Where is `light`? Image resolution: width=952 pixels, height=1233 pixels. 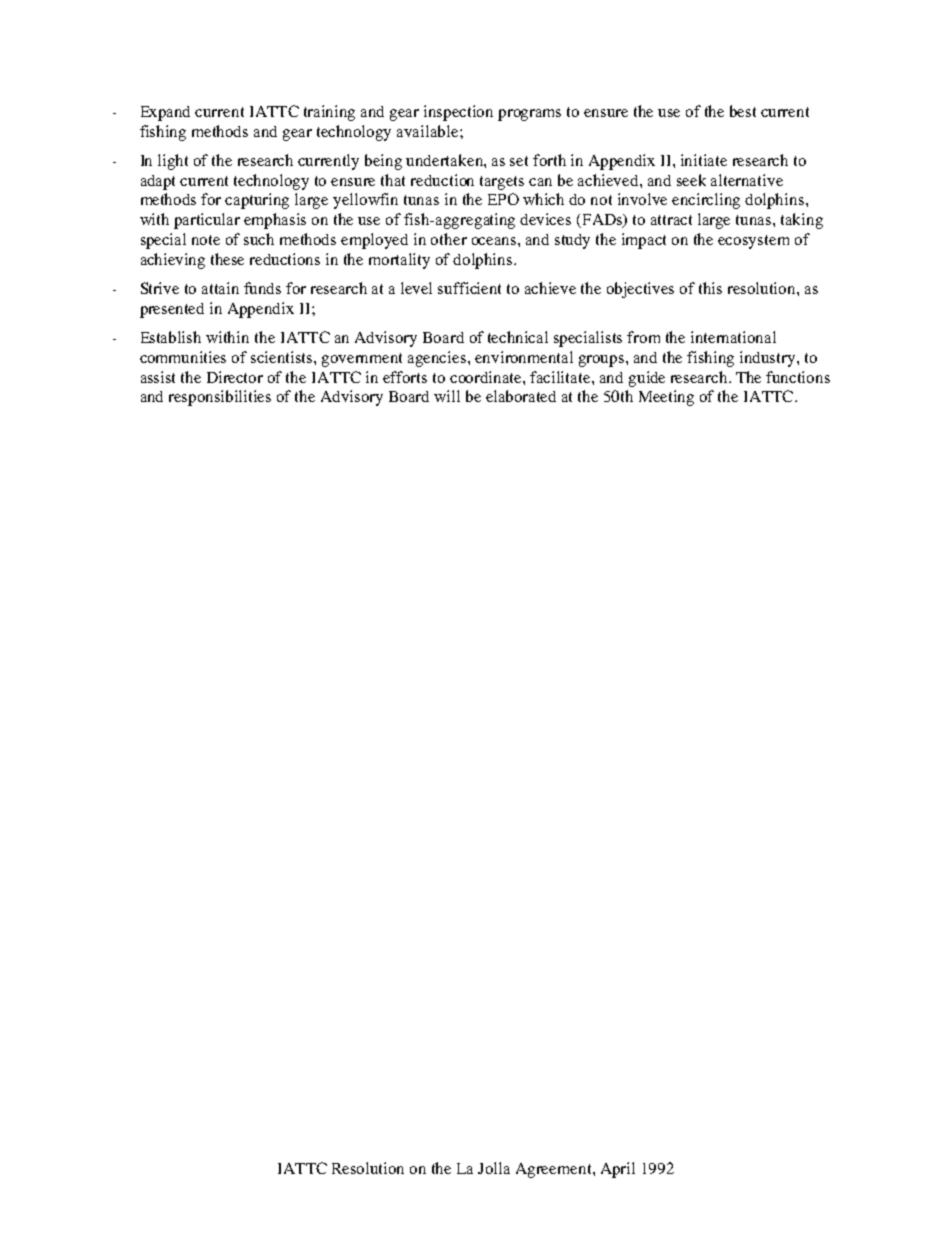 light is located at coordinates (173, 162).
